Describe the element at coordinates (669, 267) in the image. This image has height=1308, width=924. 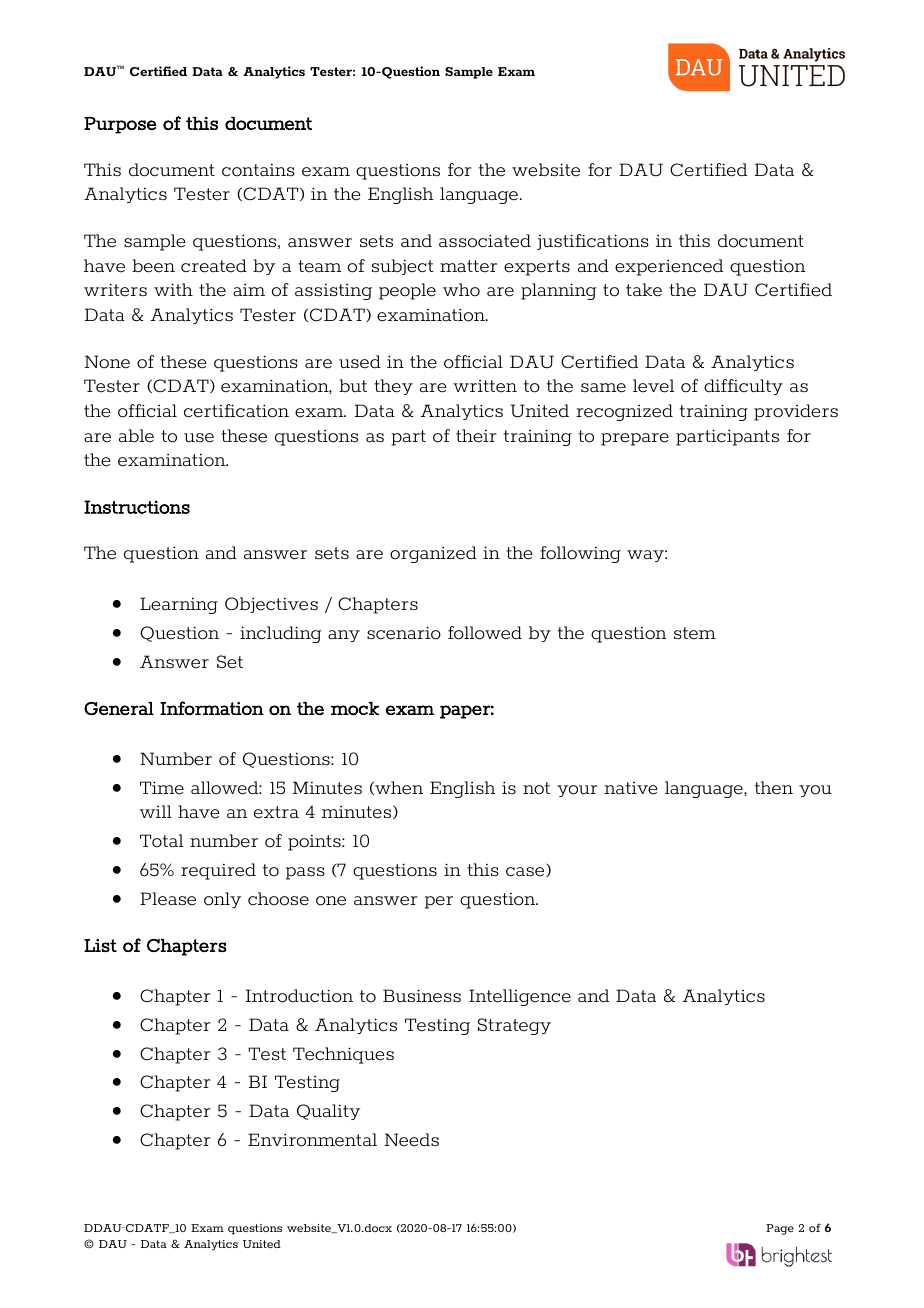
I see `experienced` at that location.
